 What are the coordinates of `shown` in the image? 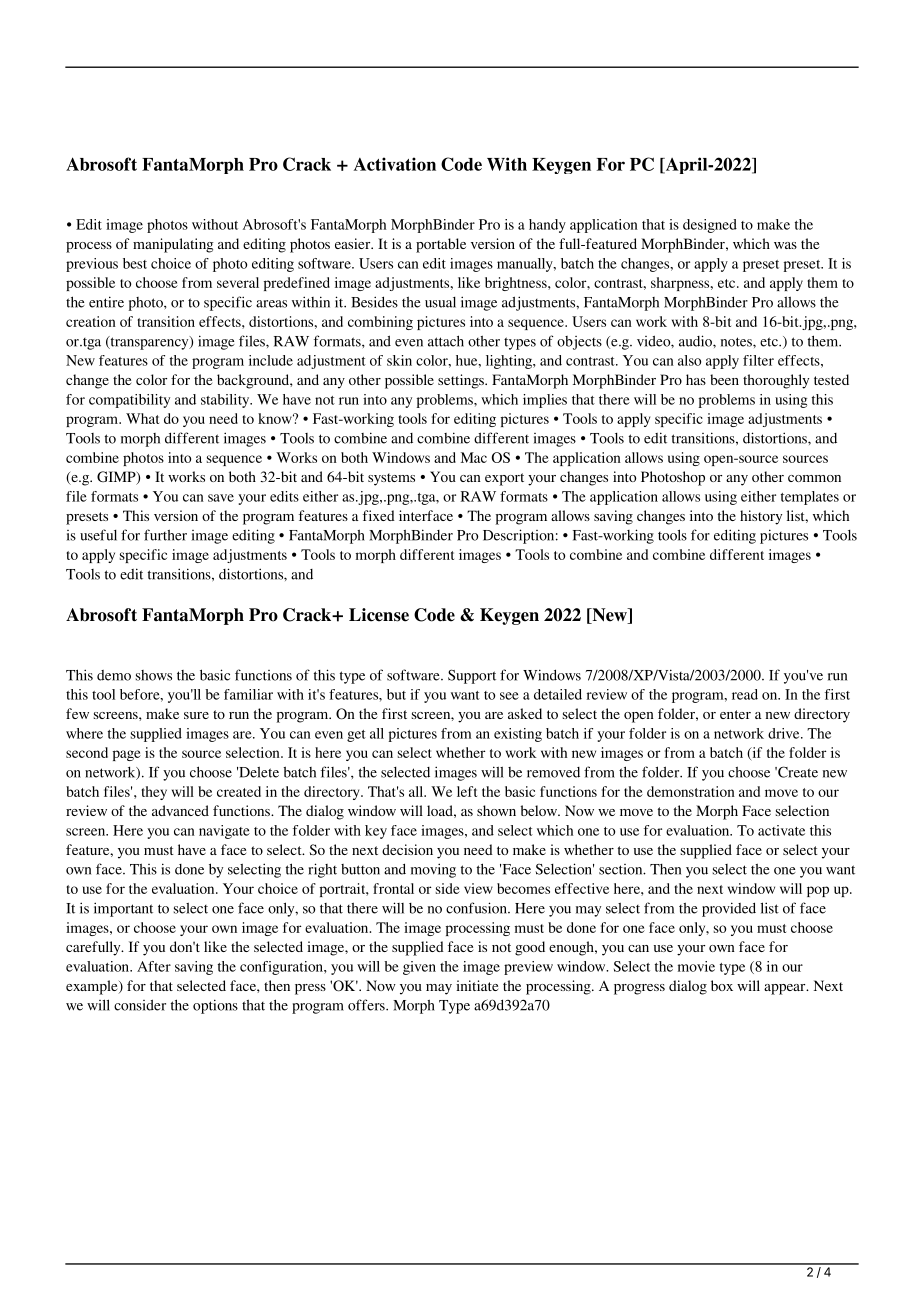 It's located at (496, 810).
